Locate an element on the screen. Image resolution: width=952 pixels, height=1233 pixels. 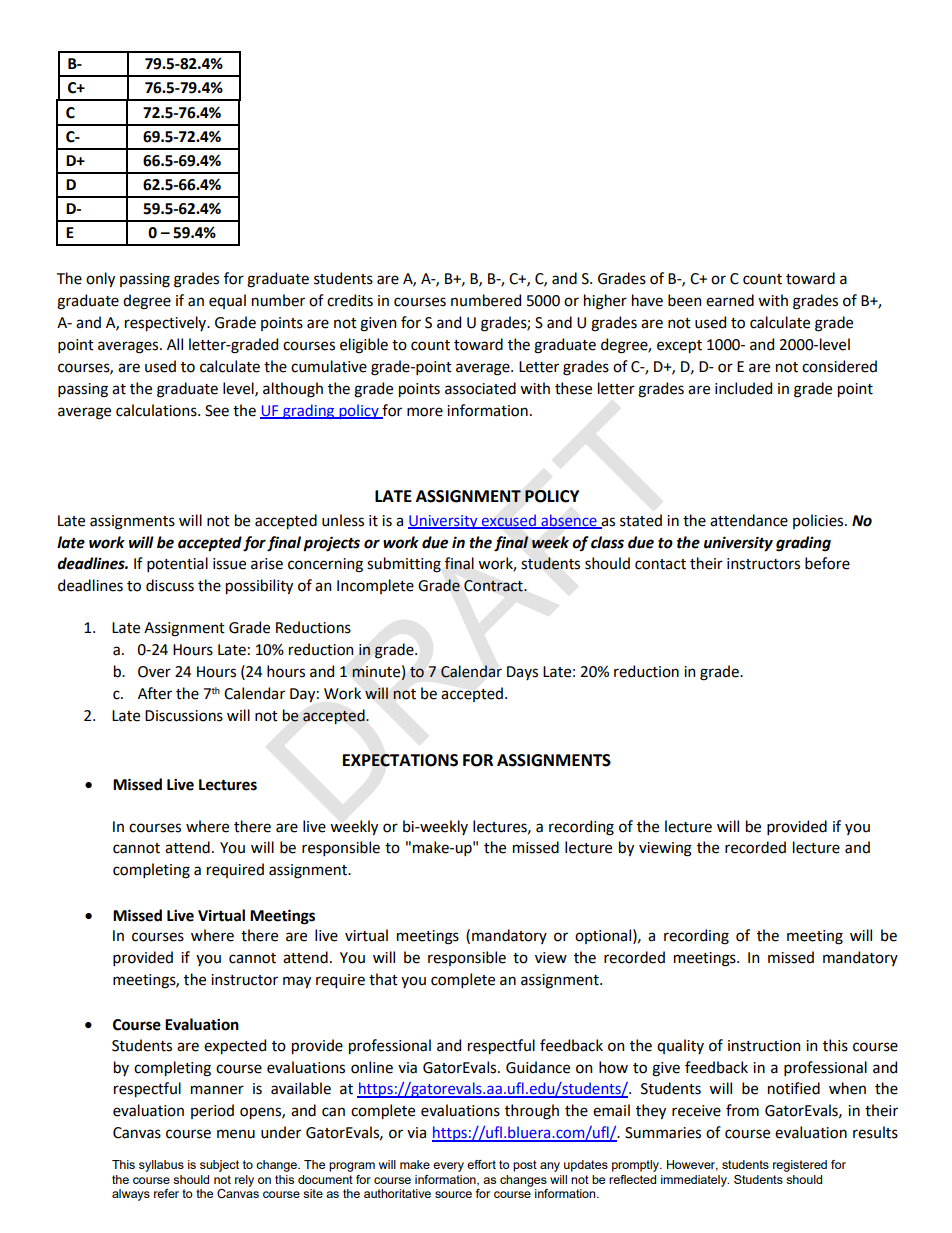
earned is located at coordinates (730, 300).
